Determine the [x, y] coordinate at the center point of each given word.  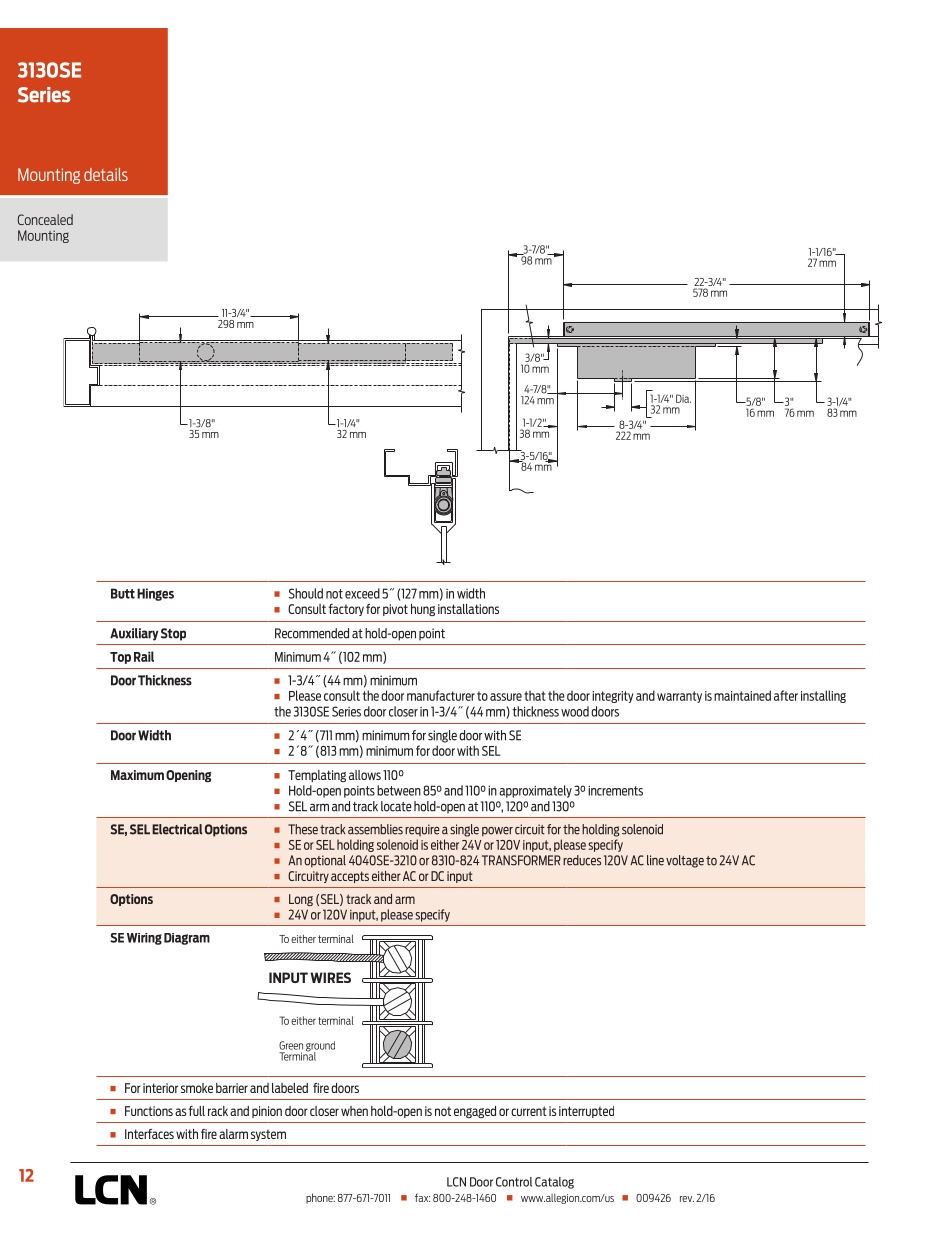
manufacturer [441, 695]
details [106, 174]
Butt [123, 593]
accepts [350, 877]
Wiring [144, 939]
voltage [685, 861]
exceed [362, 593]
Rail [144, 656]
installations [468, 609]
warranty [679, 697]
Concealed [45, 219]
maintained [742, 695]
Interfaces [149, 1134]
